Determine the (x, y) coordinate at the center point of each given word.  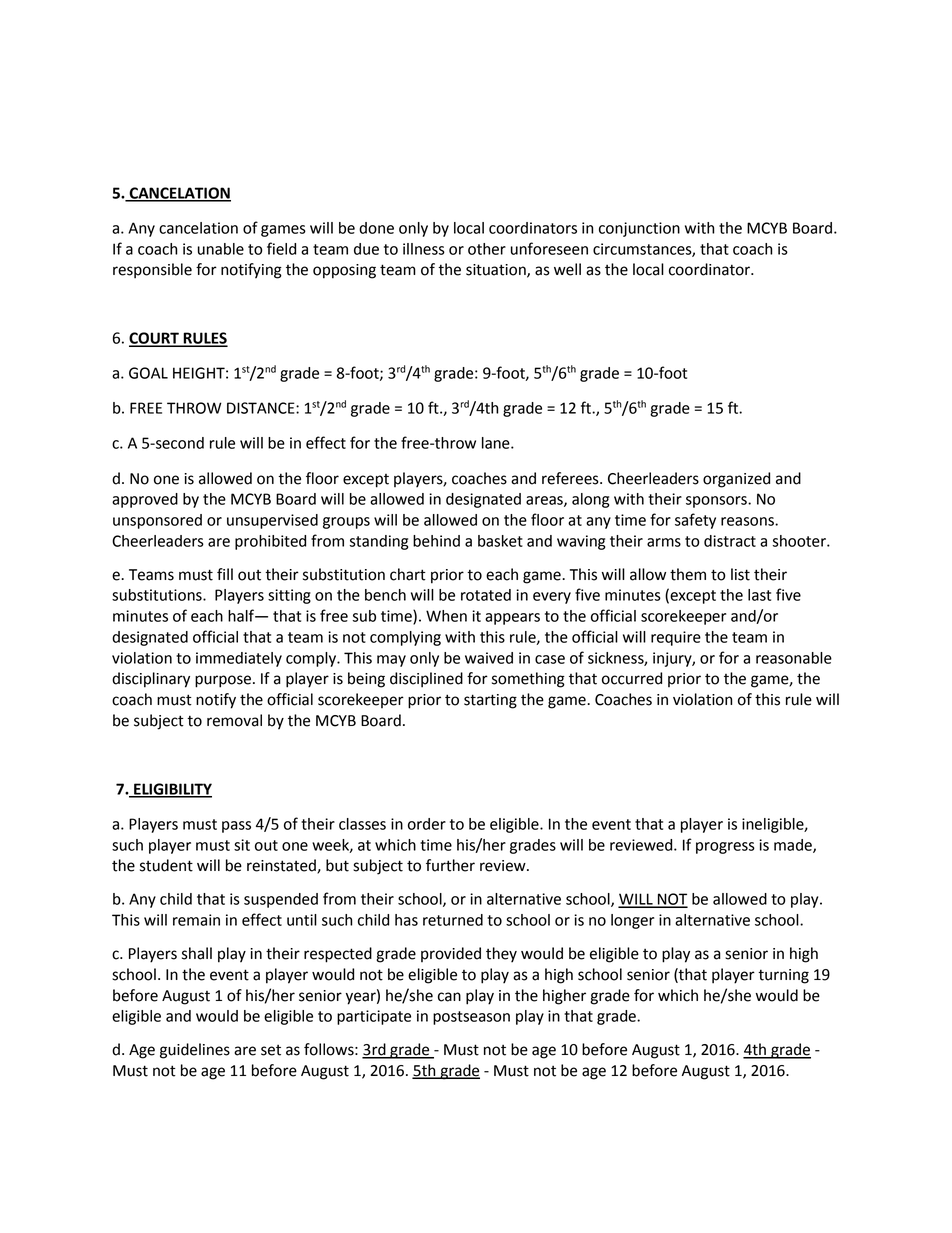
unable (221, 249)
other (487, 249)
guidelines (195, 1051)
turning (783, 976)
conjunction (639, 229)
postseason (471, 1018)
